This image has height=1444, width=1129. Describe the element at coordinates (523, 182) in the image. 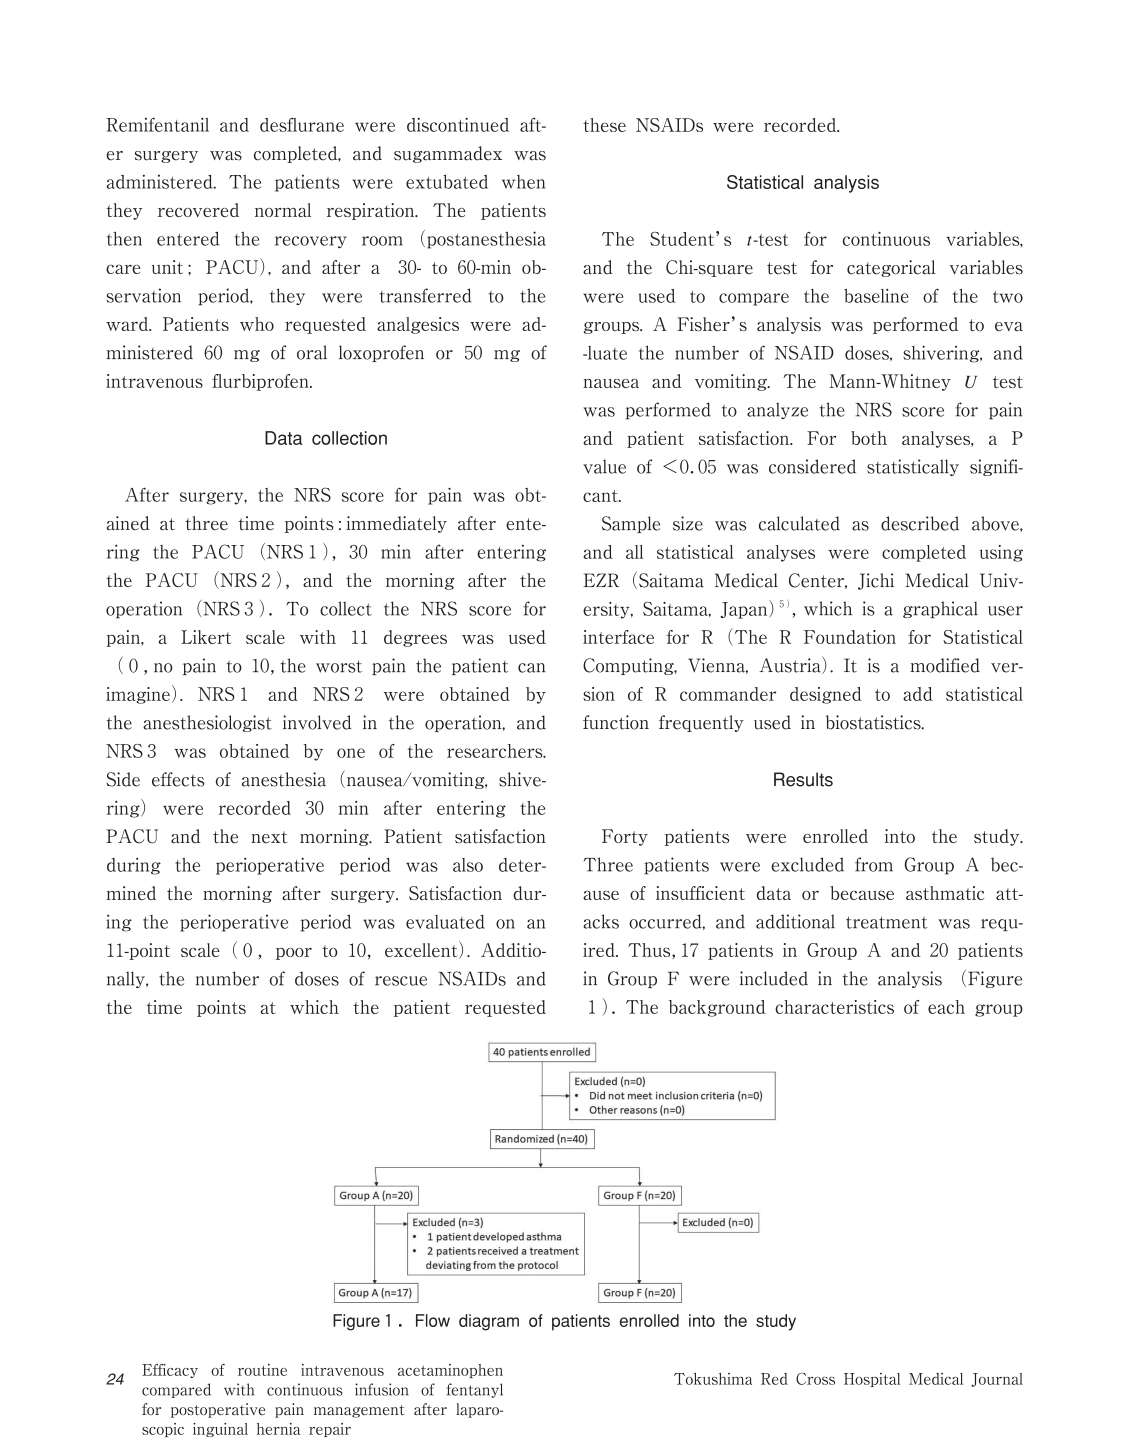

I see `when` at that location.
